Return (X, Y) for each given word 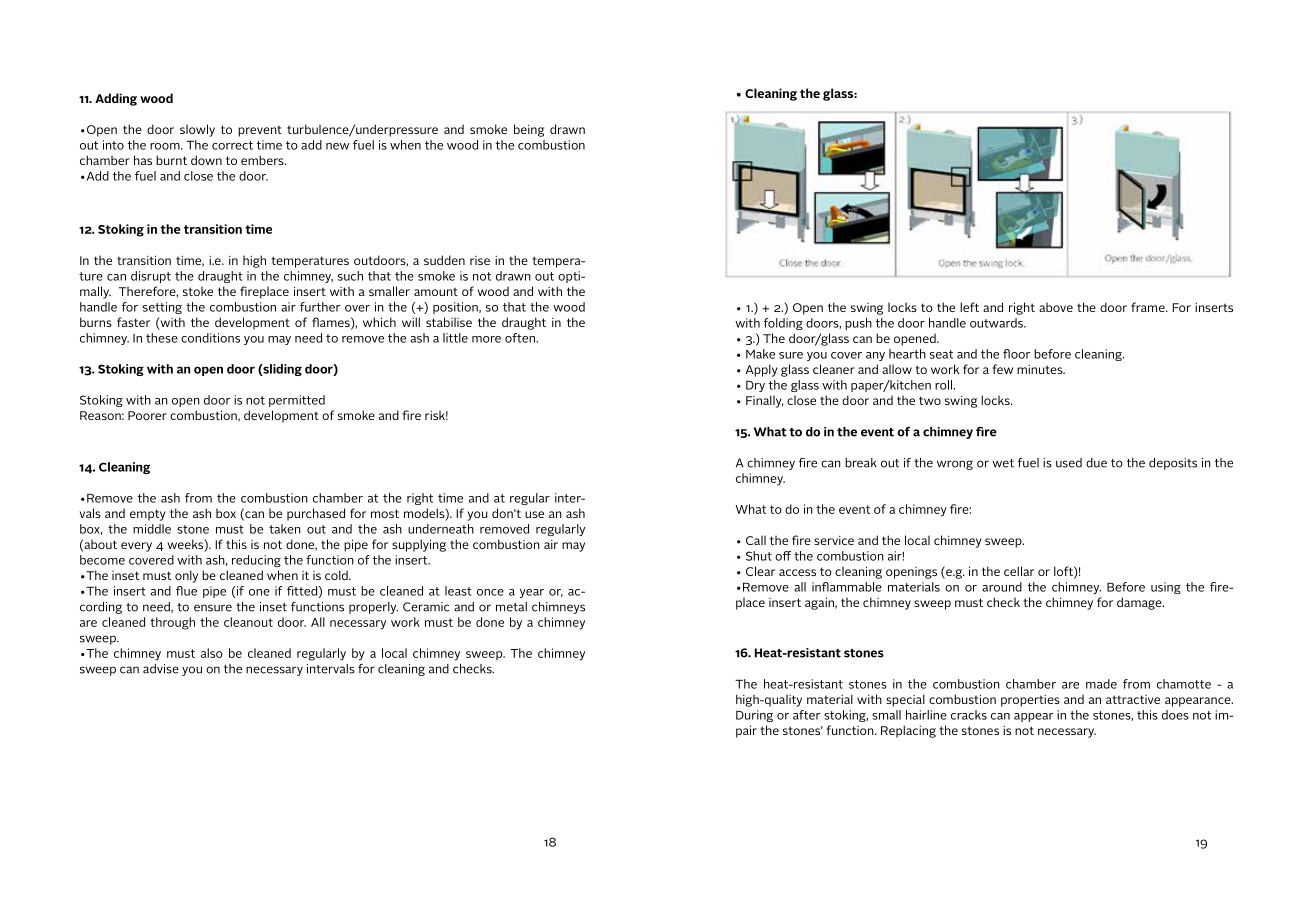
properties (1030, 701)
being (529, 130)
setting (162, 308)
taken (285, 529)
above (1056, 307)
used (1069, 463)
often (521, 338)
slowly (197, 130)
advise (161, 669)
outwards (997, 323)
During (754, 716)
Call (756, 540)
